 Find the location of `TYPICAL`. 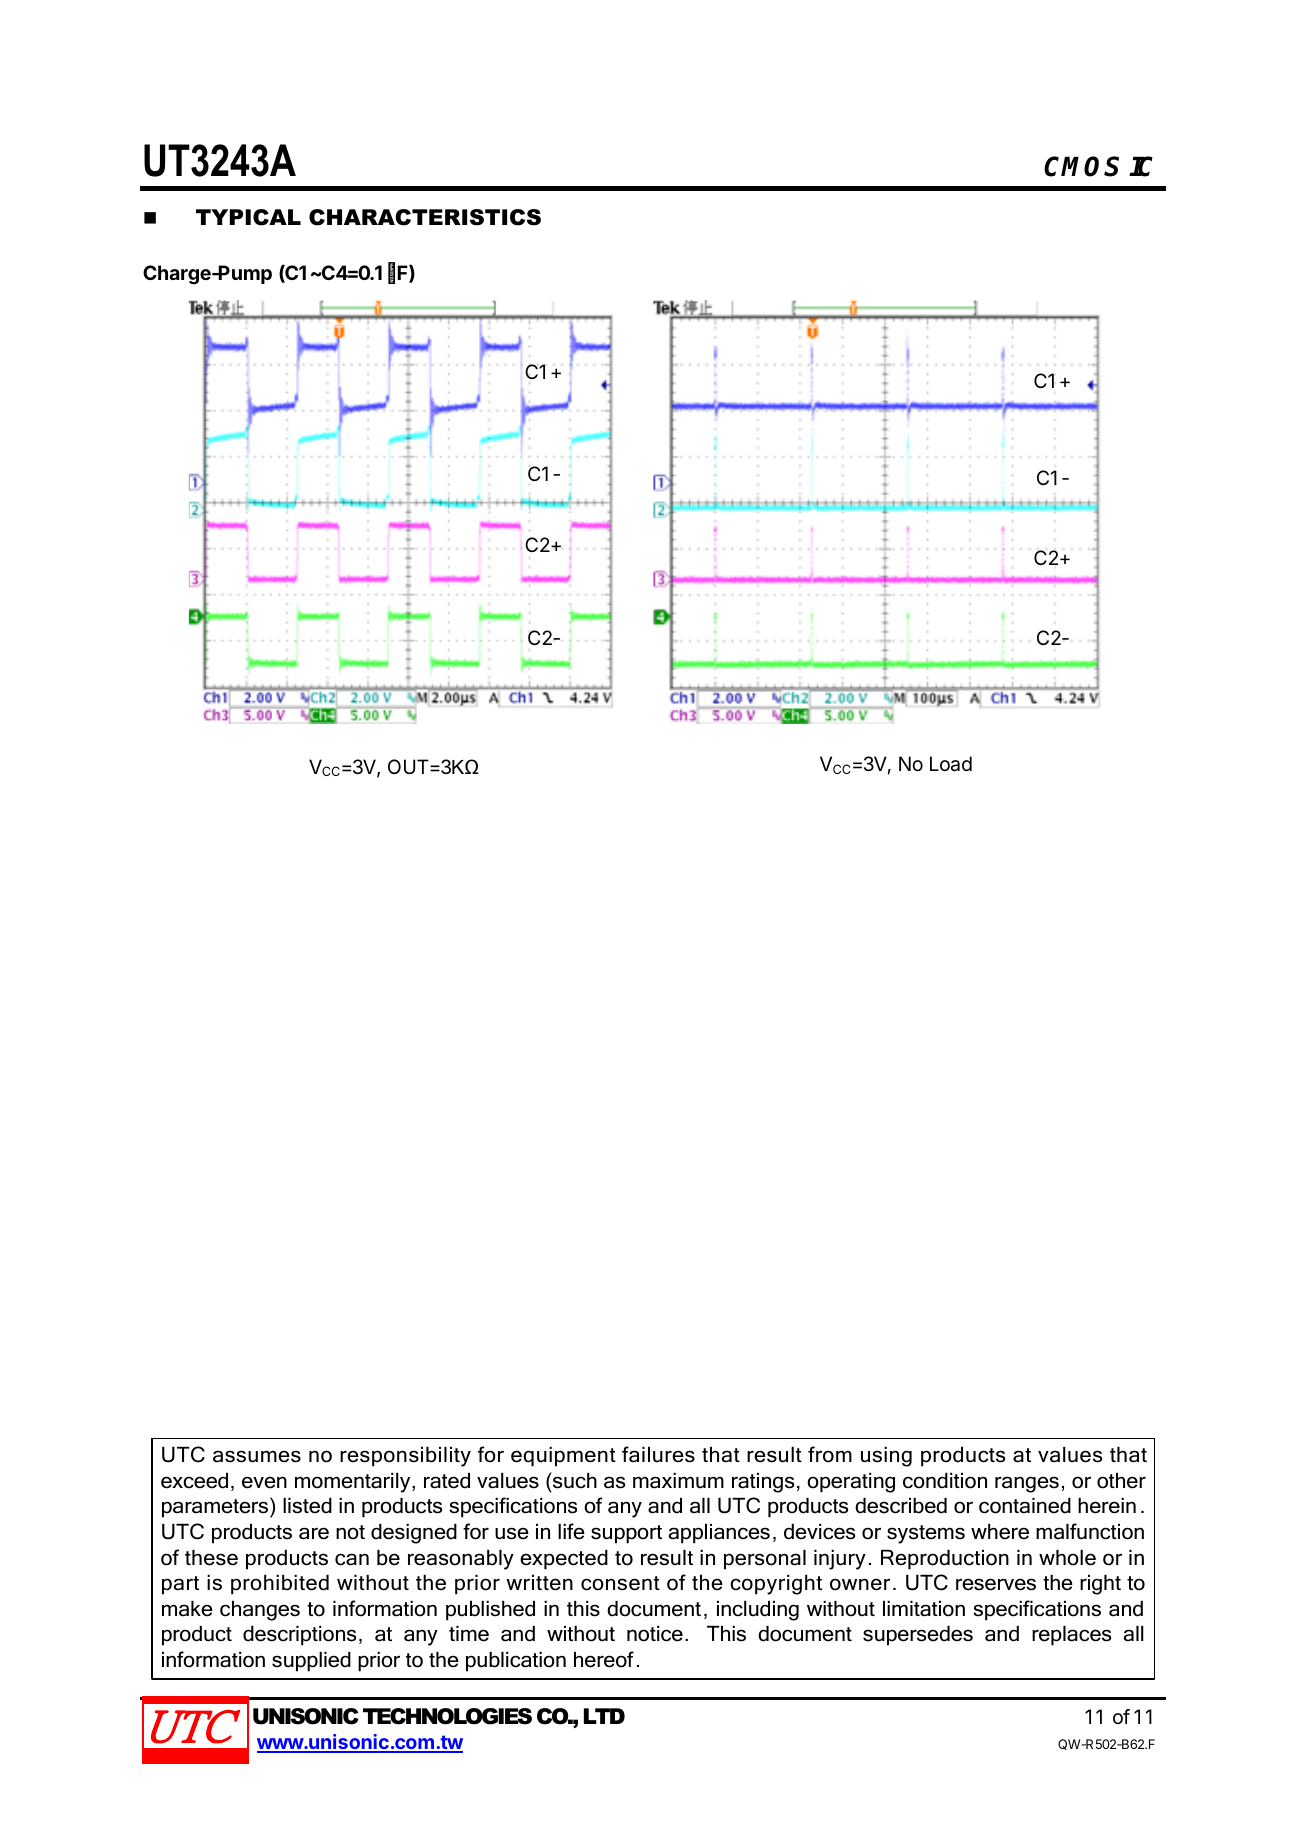

TYPICAL is located at coordinates (248, 217).
